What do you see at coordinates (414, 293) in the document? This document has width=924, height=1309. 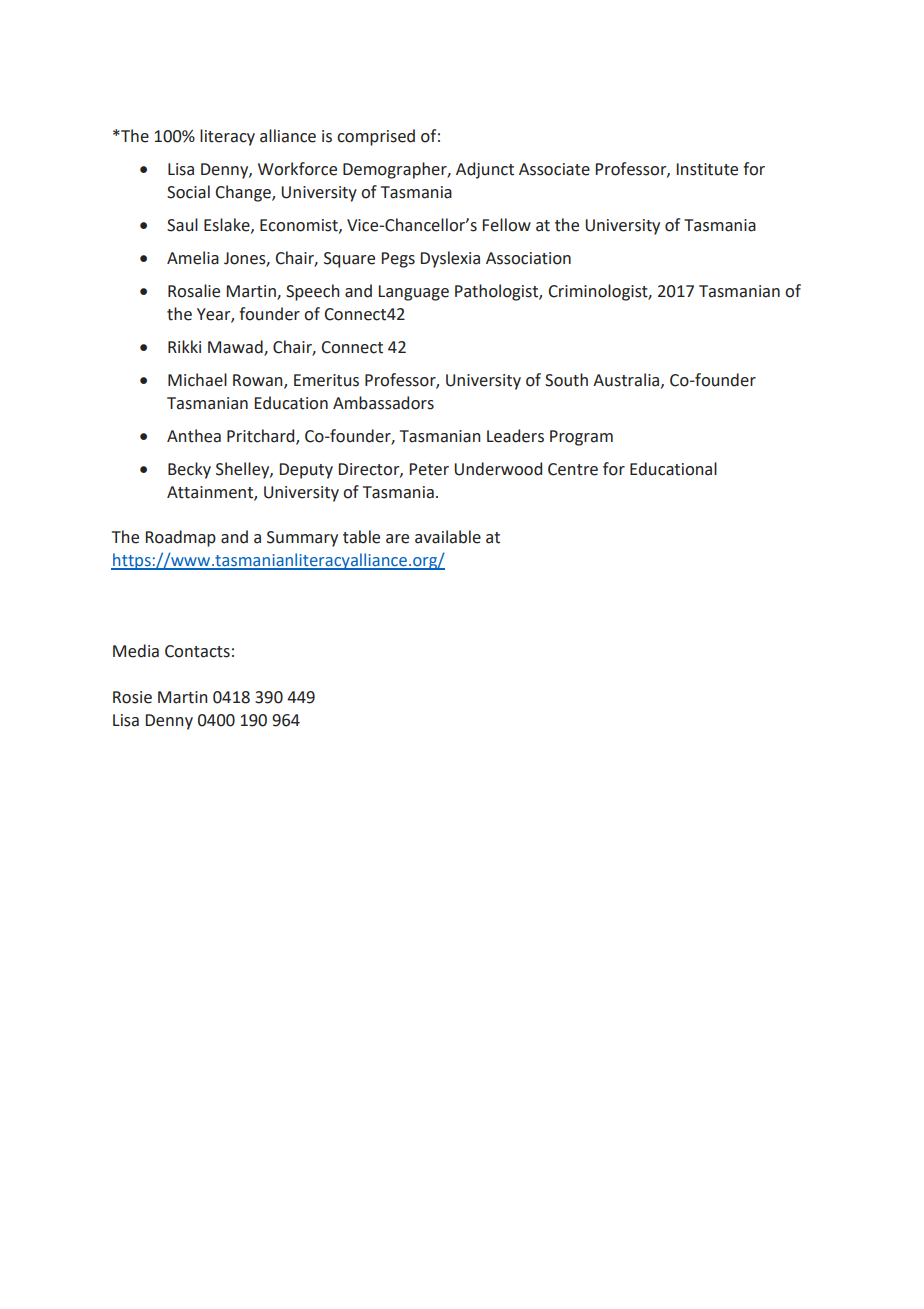 I see `Language` at bounding box center [414, 293].
